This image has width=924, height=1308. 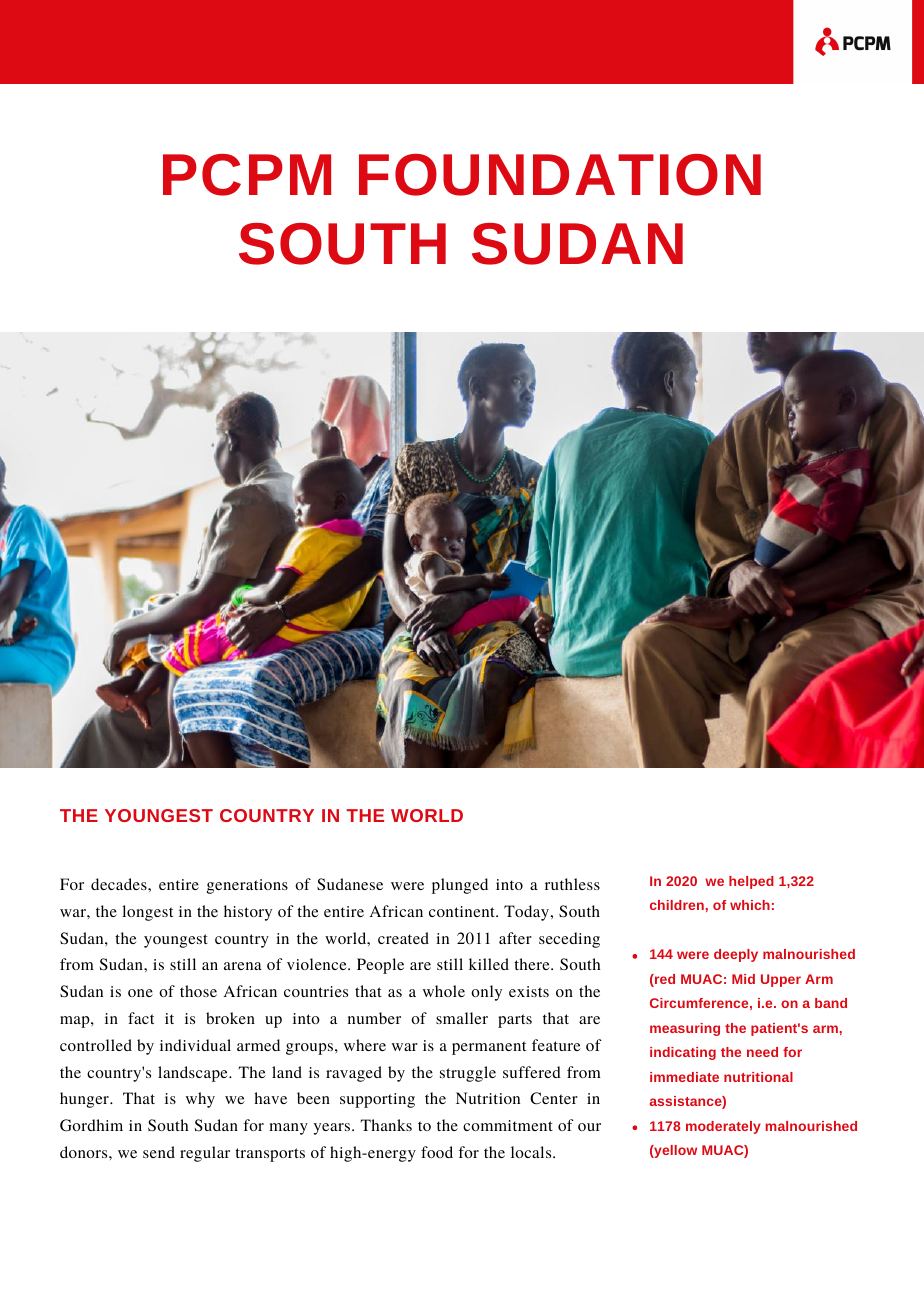 I want to click on plunged, so click(x=460, y=886).
